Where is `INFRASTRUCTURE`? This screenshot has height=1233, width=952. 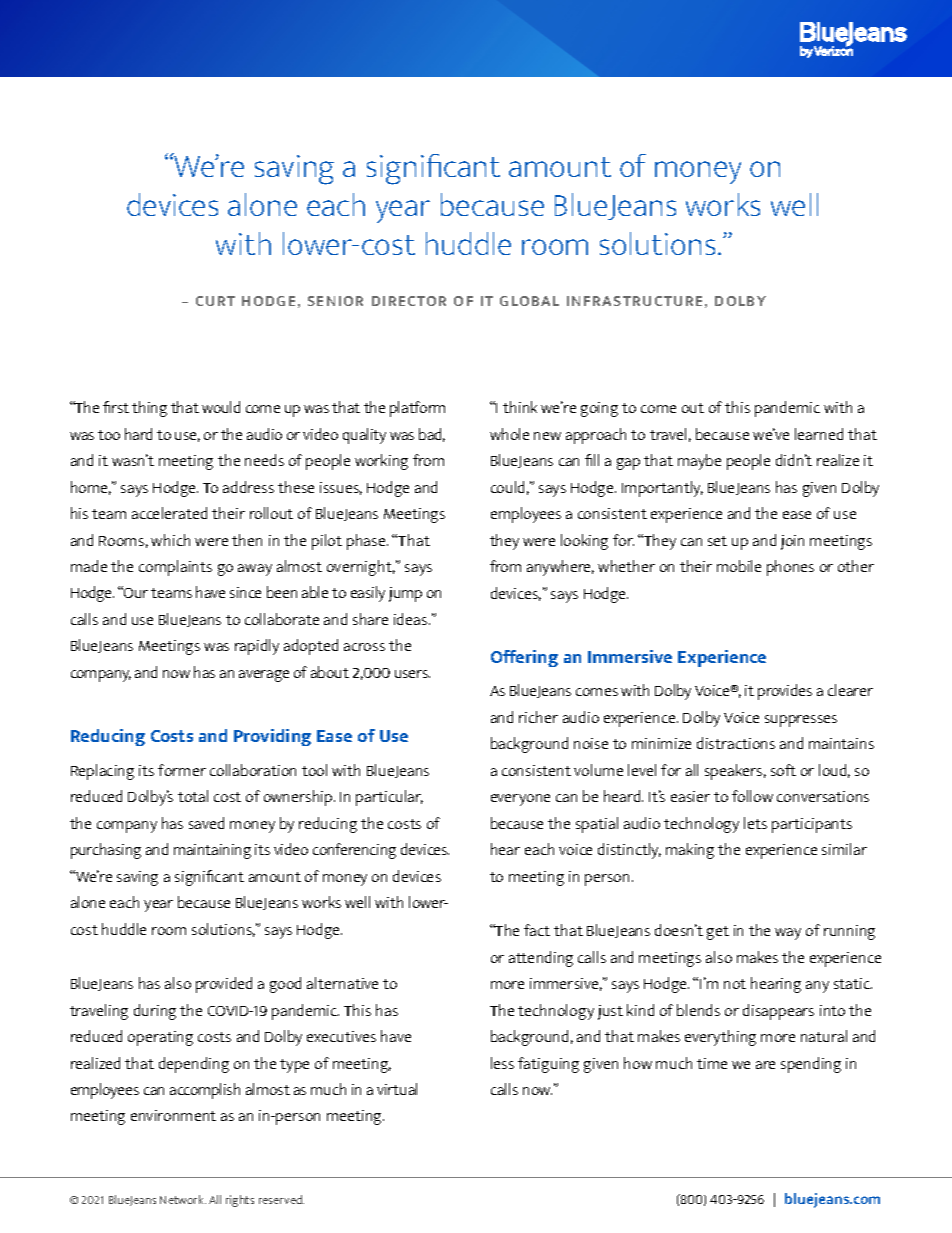
INFRASTRUCTURE is located at coordinates (634, 301).
